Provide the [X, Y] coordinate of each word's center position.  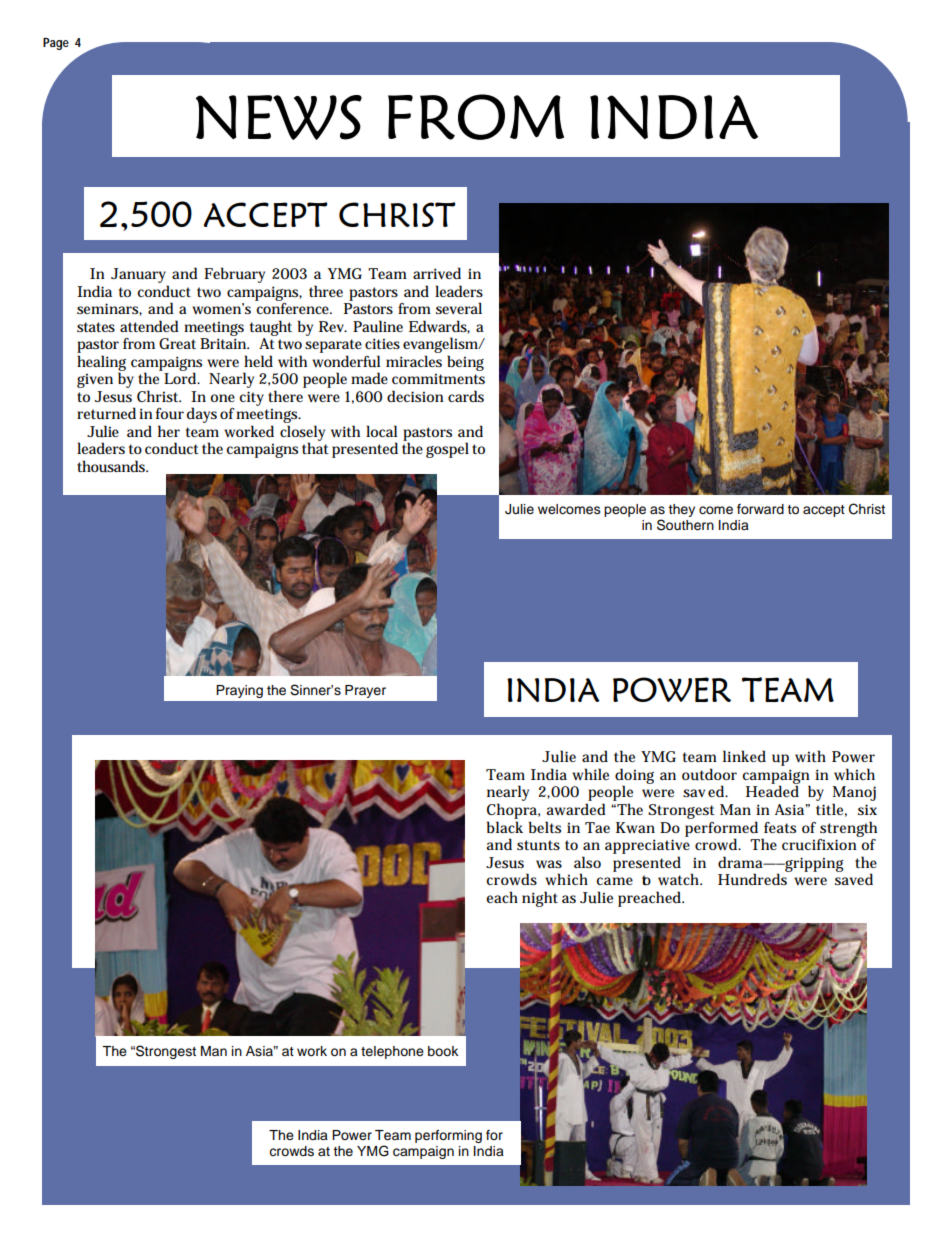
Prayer [365, 691]
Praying [239, 691]
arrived [437, 273]
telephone [392, 1052]
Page [56, 44]
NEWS [279, 117]
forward [760, 509]
